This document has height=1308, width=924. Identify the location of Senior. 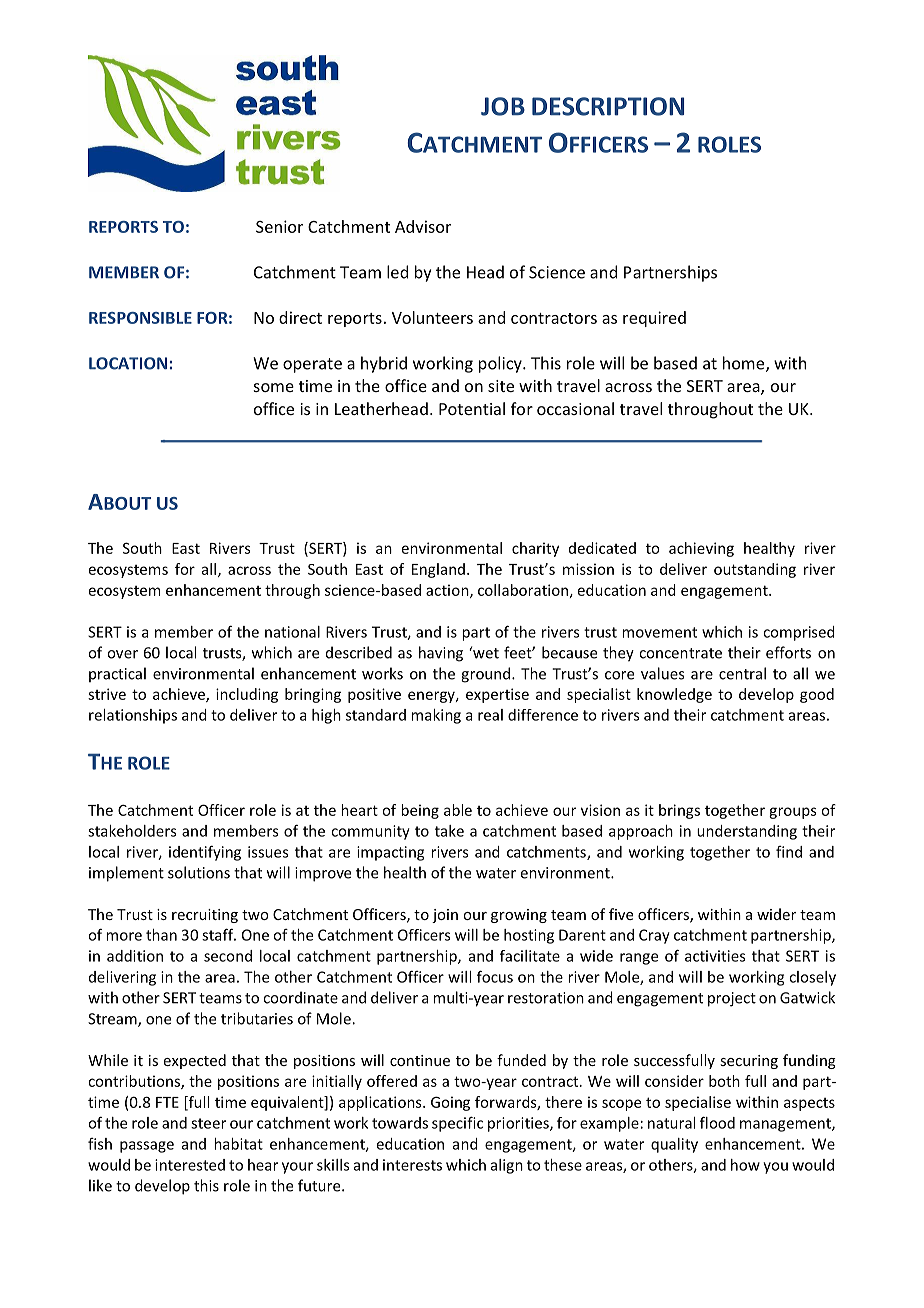
(279, 226).
